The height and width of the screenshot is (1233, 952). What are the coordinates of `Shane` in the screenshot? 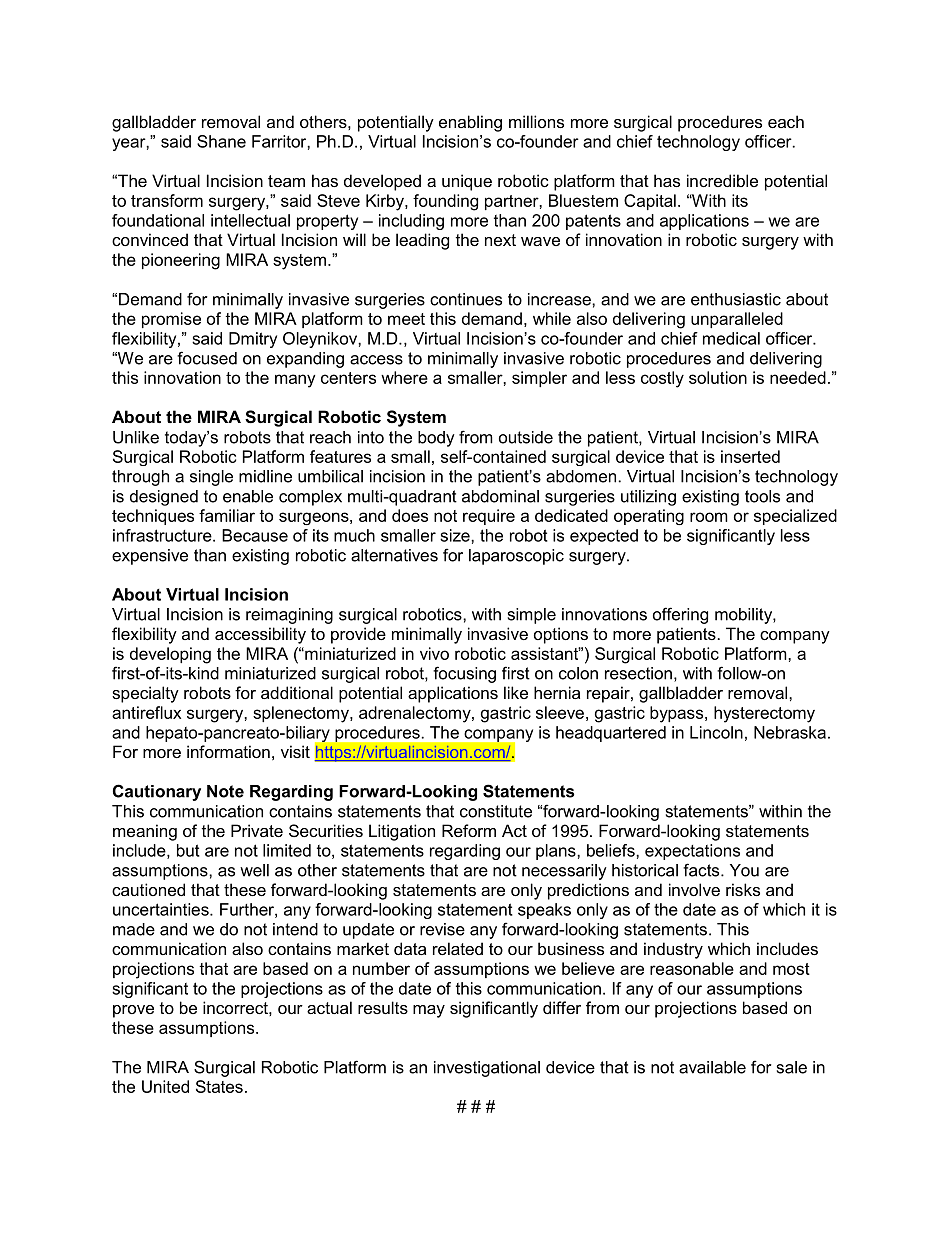 It's located at (221, 141).
